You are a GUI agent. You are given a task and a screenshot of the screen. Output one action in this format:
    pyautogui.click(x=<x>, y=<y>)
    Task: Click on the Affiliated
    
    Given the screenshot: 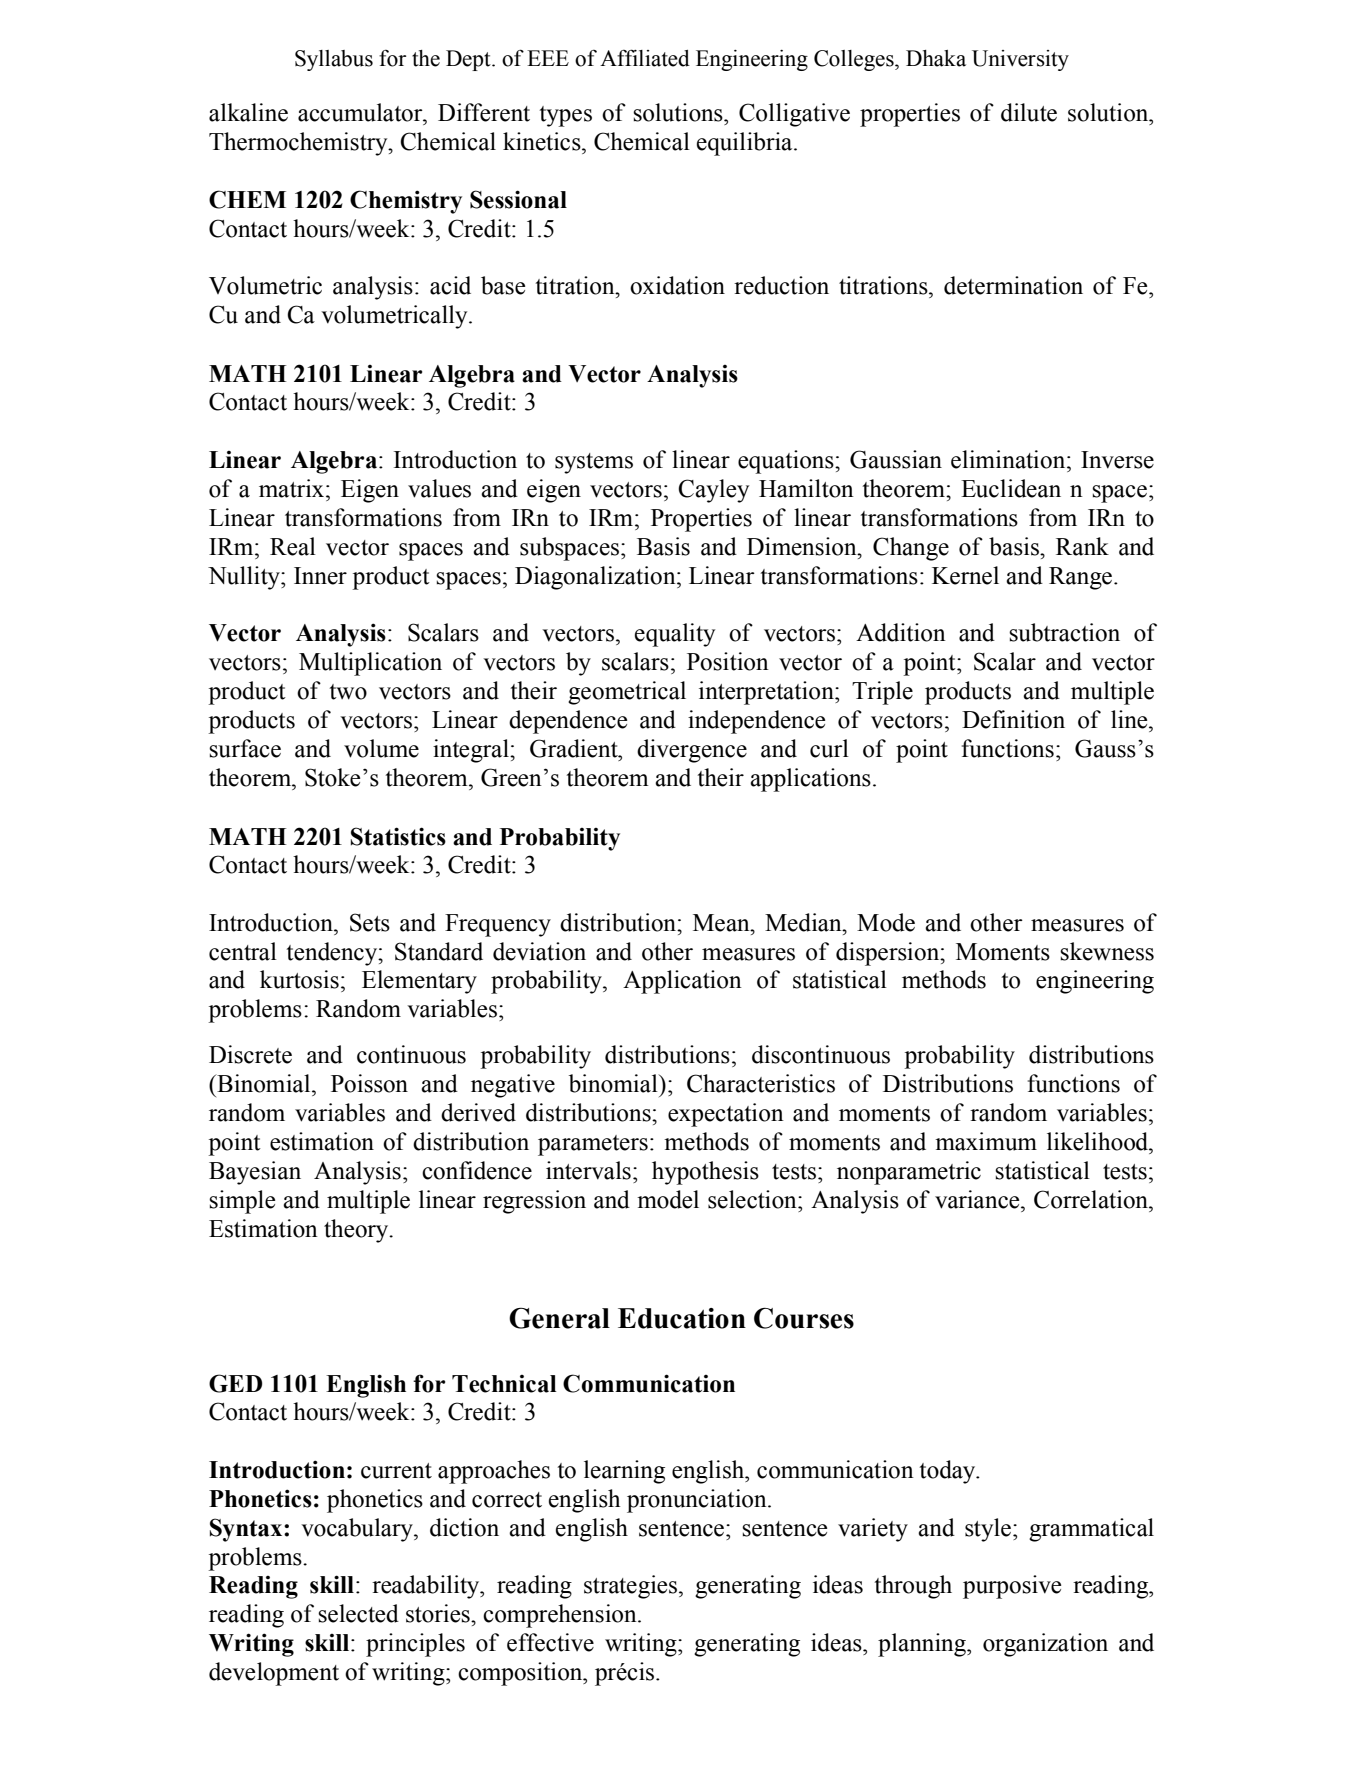 What is the action you would take?
    pyautogui.click(x=645, y=58)
